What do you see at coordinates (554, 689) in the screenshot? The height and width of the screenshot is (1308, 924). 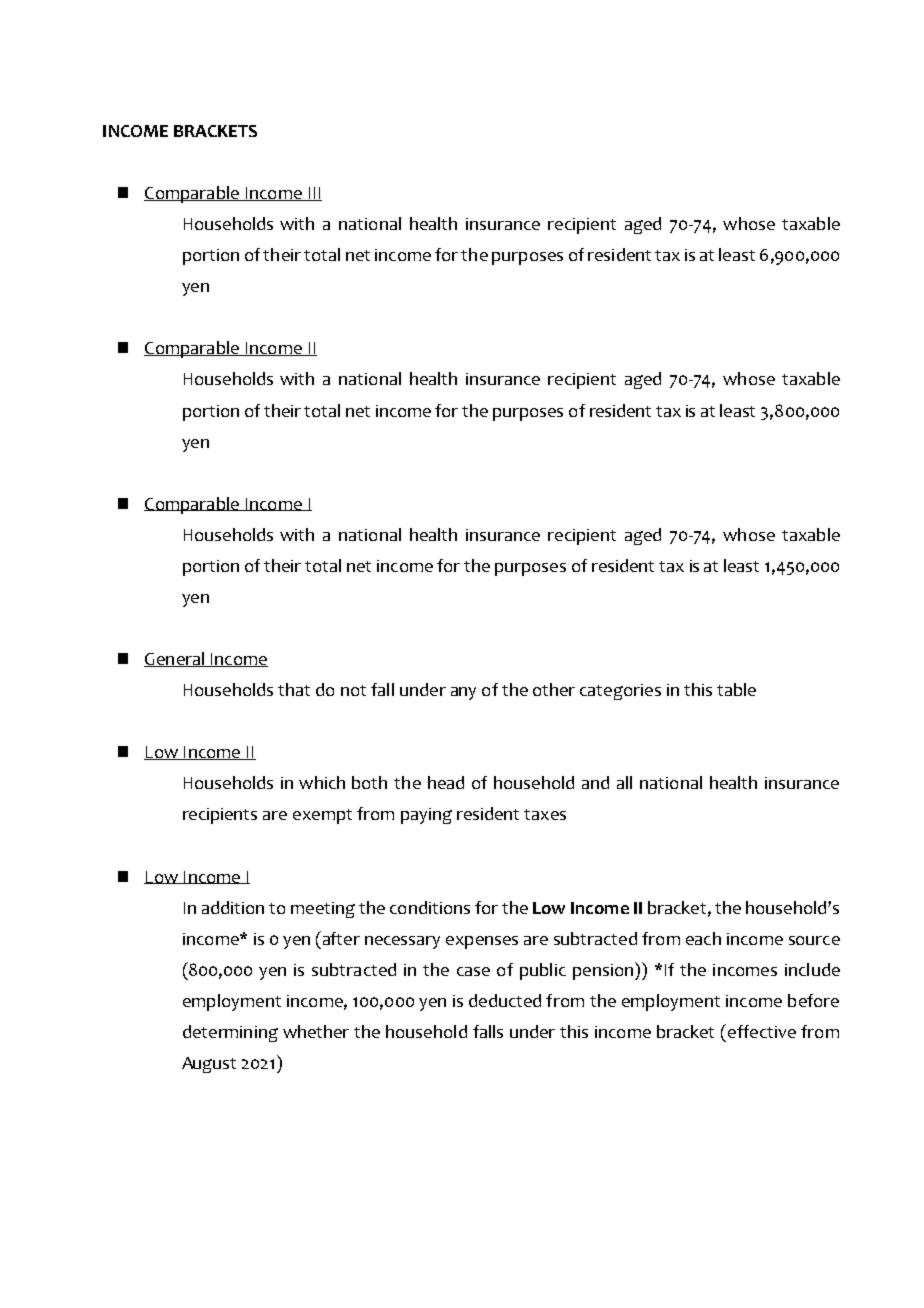 I see `other` at bounding box center [554, 689].
